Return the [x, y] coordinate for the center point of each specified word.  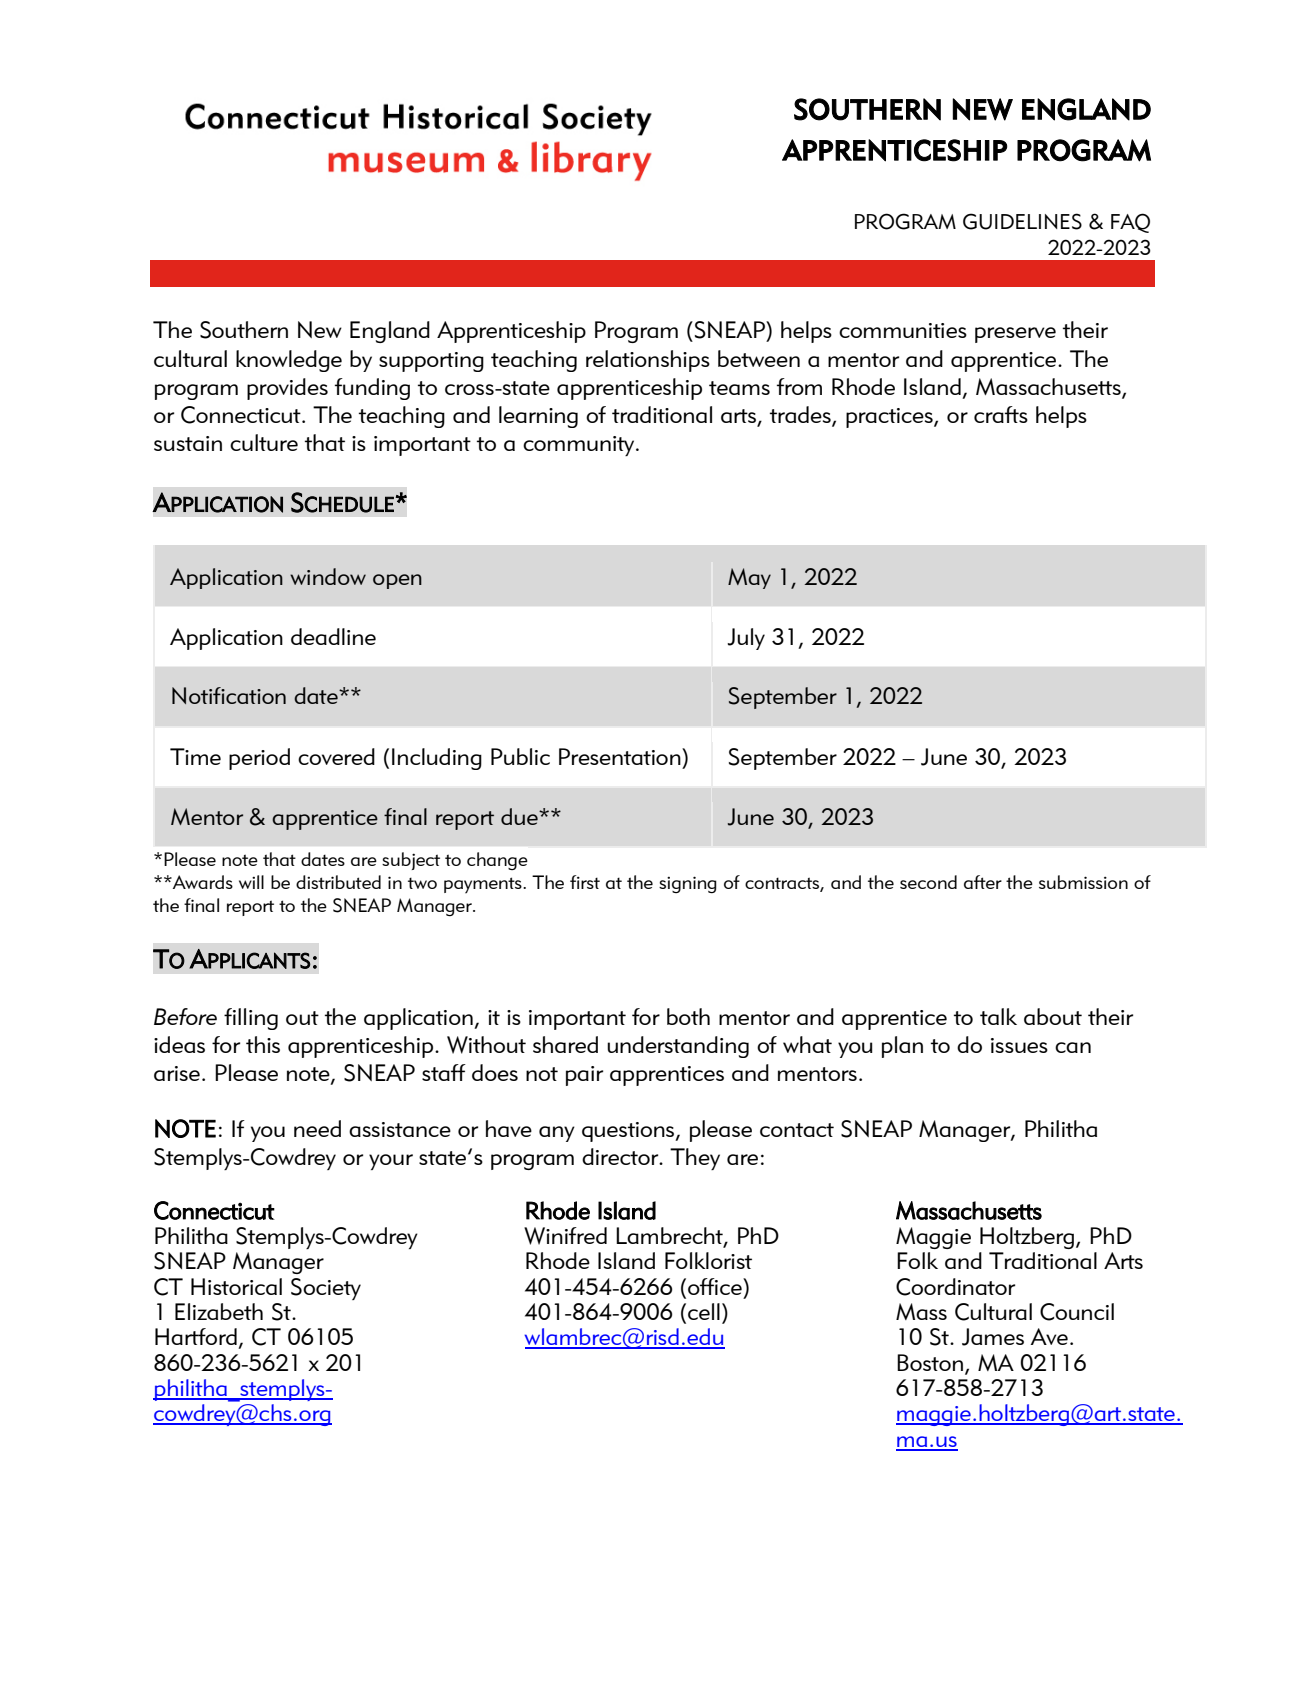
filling [251, 1019]
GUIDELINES [1022, 221]
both [688, 1016]
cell [704, 1311]
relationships [648, 361]
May [749, 578]
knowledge [289, 361]
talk [998, 1016]
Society [326, 1289]
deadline [333, 636]
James [993, 1337]
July [746, 639]
